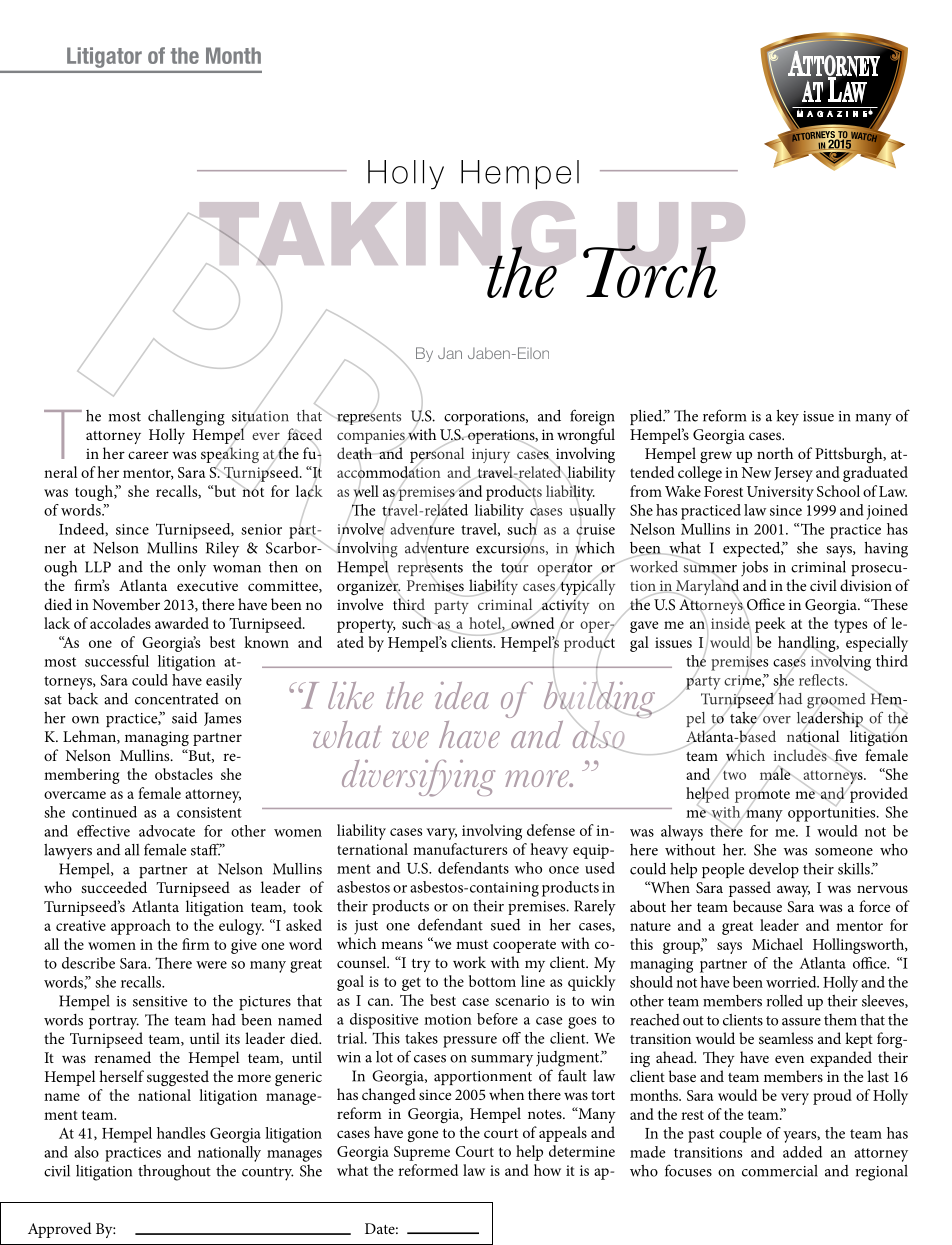 The image size is (952, 1245). What do you see at coordinates (386, 235) in the document?
I see `TAKING` at bounding box center [386, 235].
